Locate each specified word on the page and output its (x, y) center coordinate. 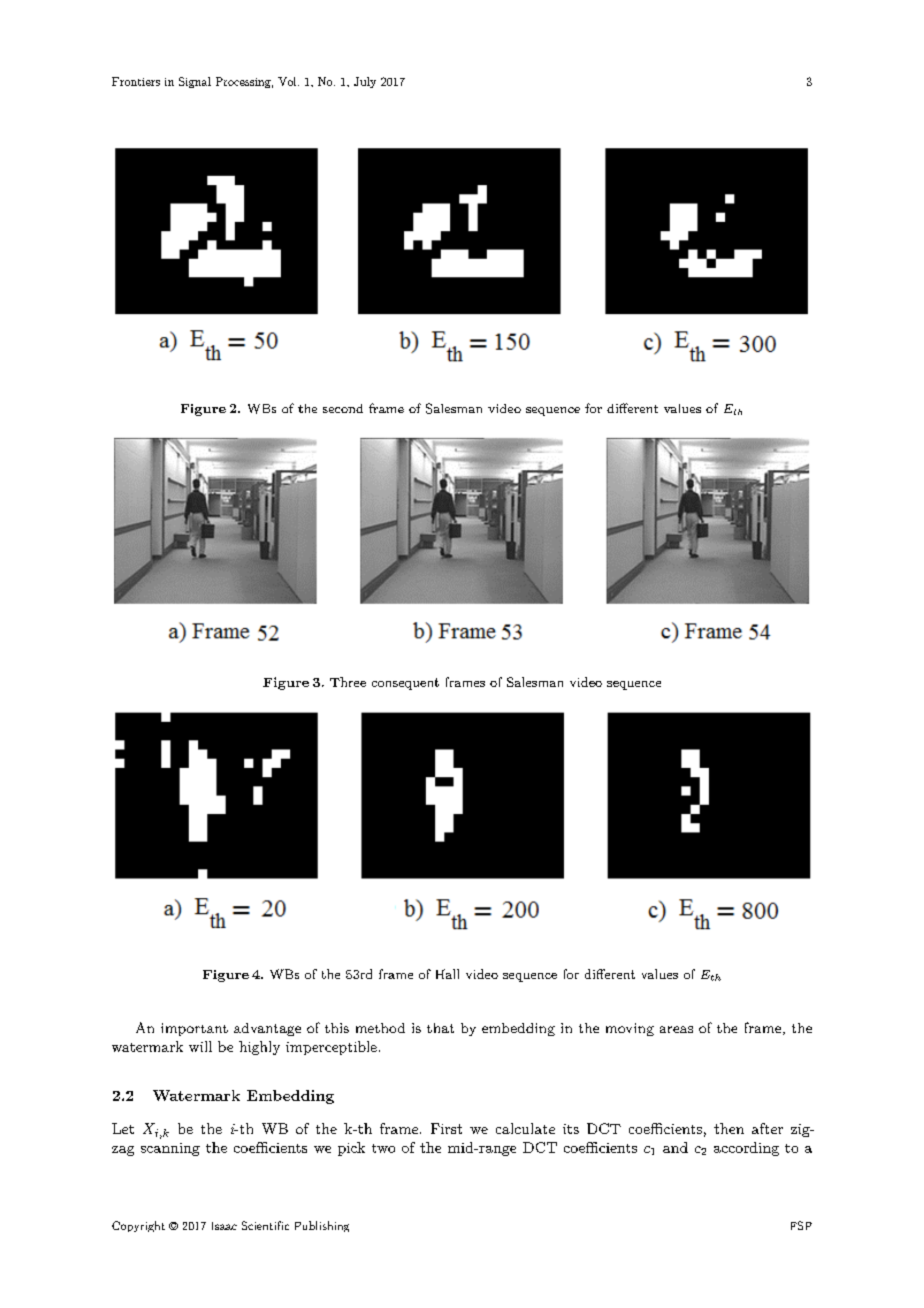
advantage (267, 1029)
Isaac (224, 1226)
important (194, 1029)
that (440, 1028)
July (365, 82)
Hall (447, 974)
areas (676, 1029)
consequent (405, 684)
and (675, 1147)
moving (630, 1029)
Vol (288, 81)
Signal (195, 82)
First (446, 1128)
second (343, 408)
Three (348, 682)
